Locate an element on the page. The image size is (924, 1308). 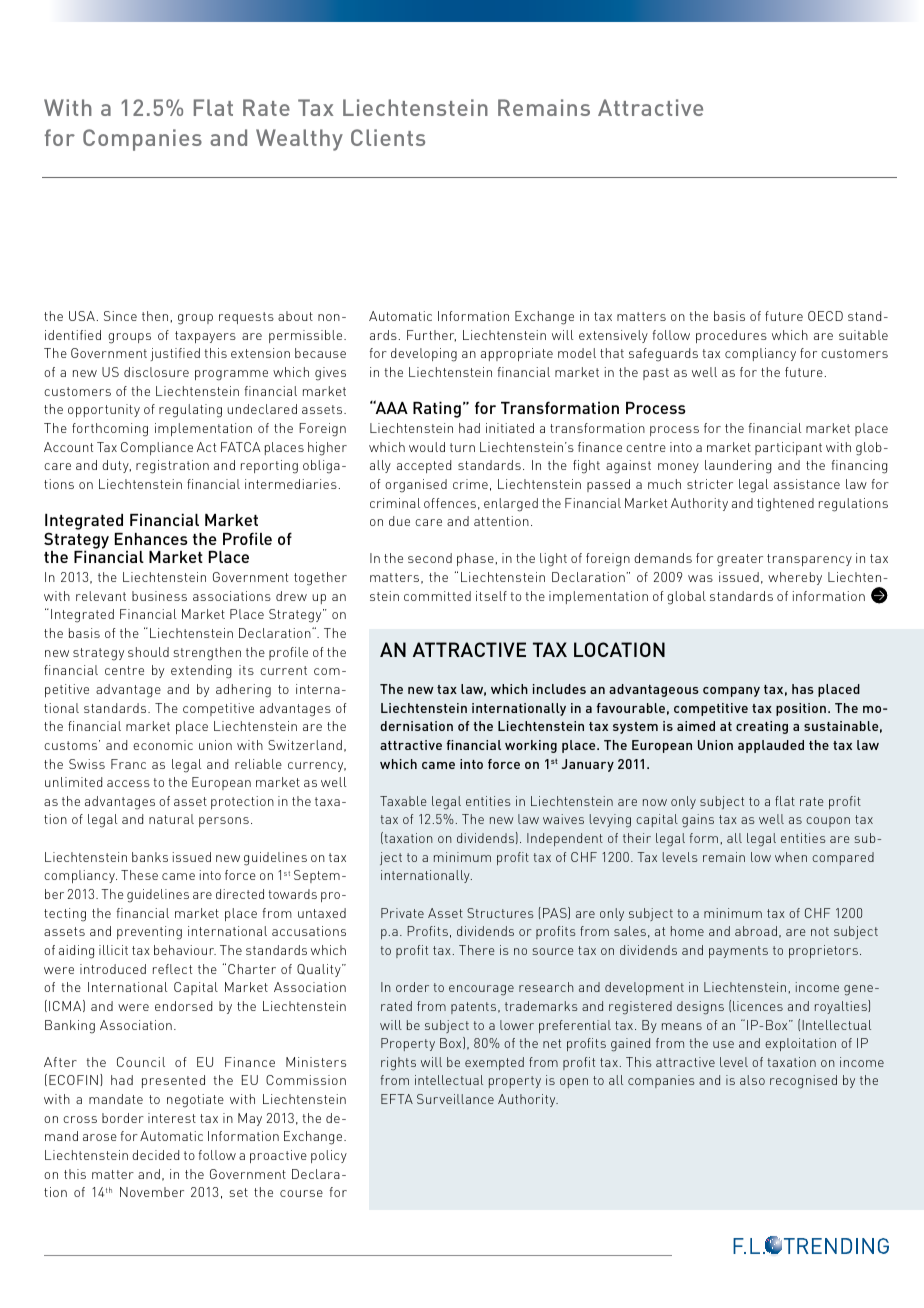
should is located at coordinates (148, 652).
